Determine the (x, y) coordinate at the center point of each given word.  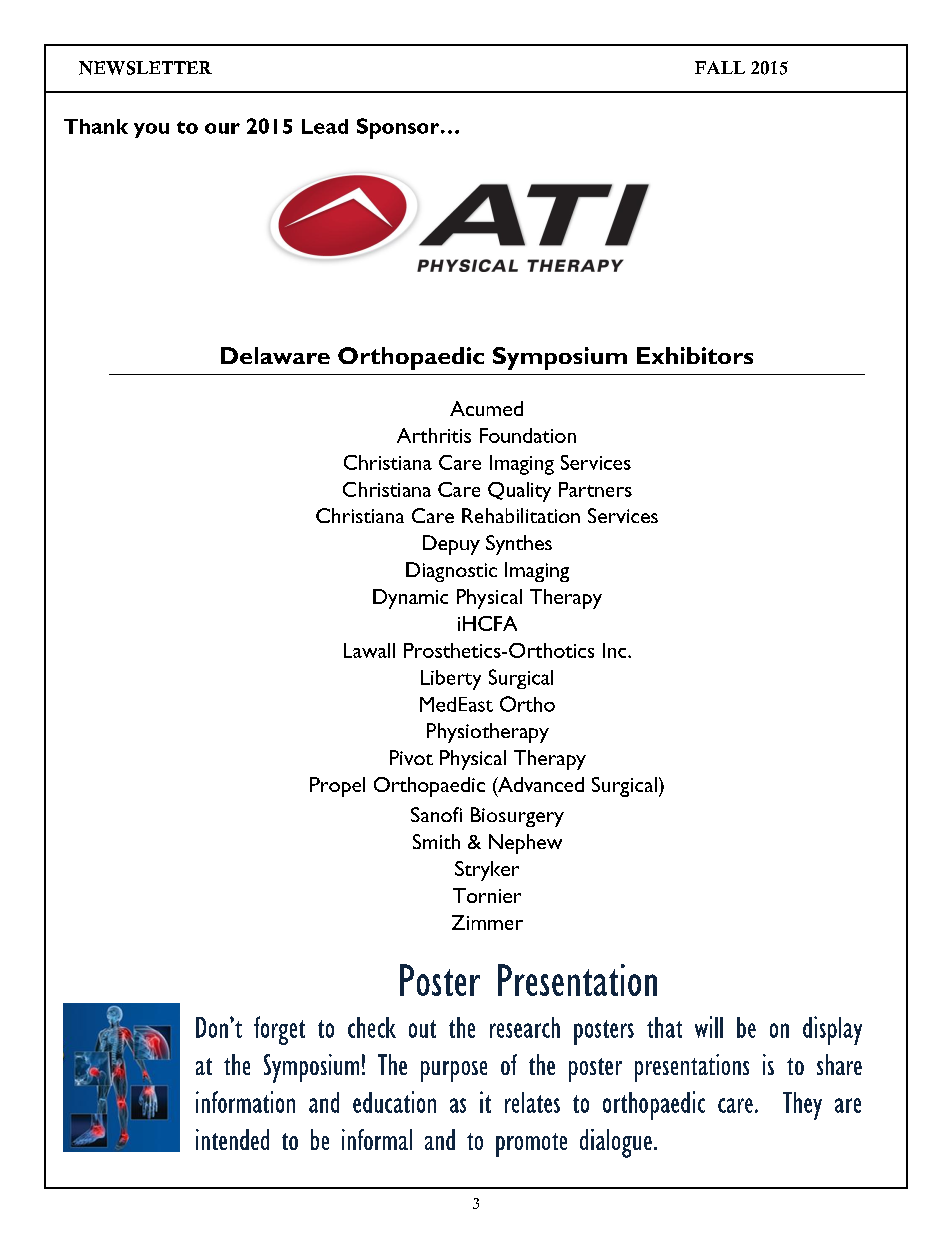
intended (232, 1139)
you (151, 130)
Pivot (411, 757)
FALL (720, 67)
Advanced (540, 786)
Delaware (275, 355)
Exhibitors (695, 355)
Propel (337, 787)
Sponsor (399, 128)
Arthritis (434, 435)
